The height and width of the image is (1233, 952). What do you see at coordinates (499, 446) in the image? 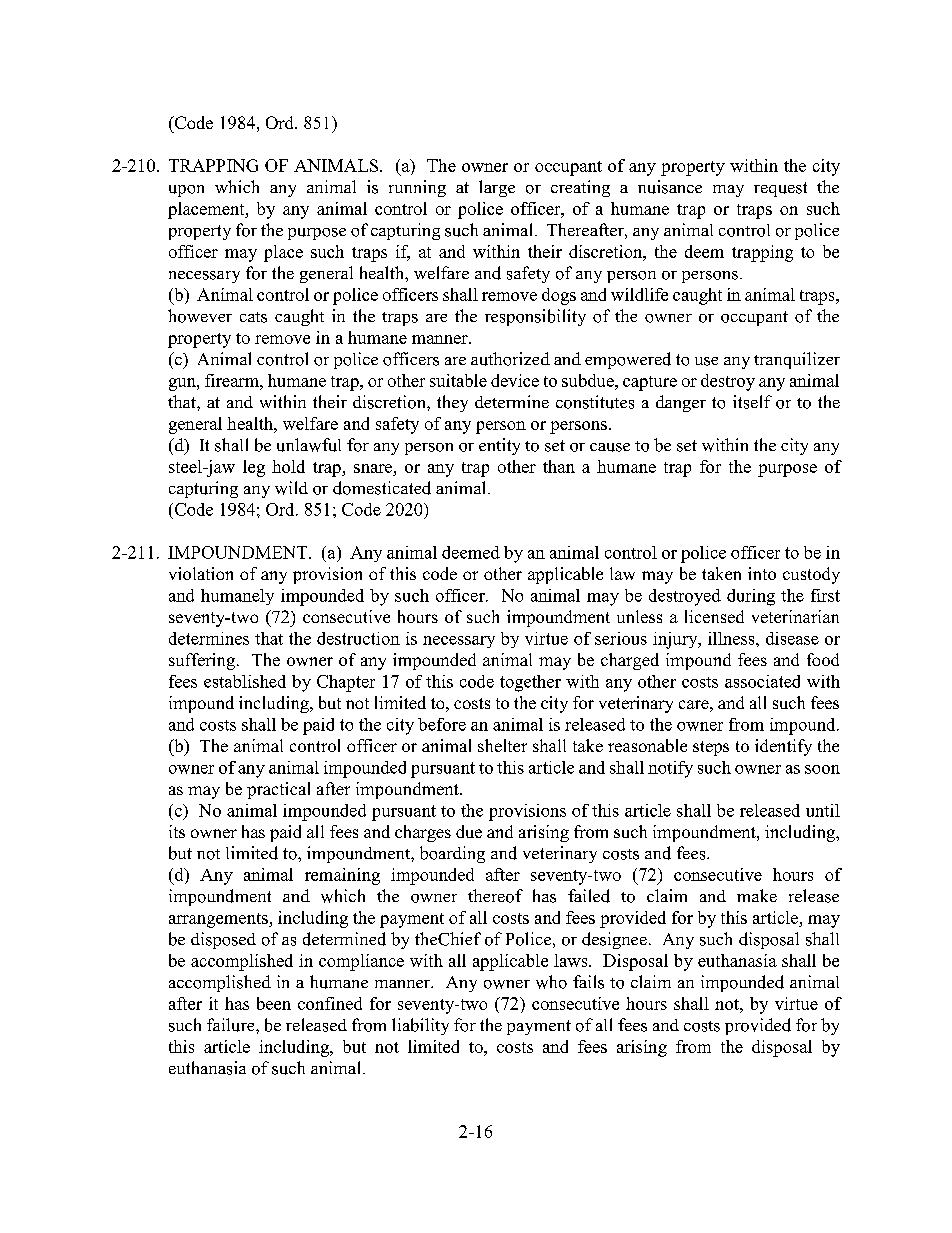
I see `entity` at bounding box center [499, 446].
